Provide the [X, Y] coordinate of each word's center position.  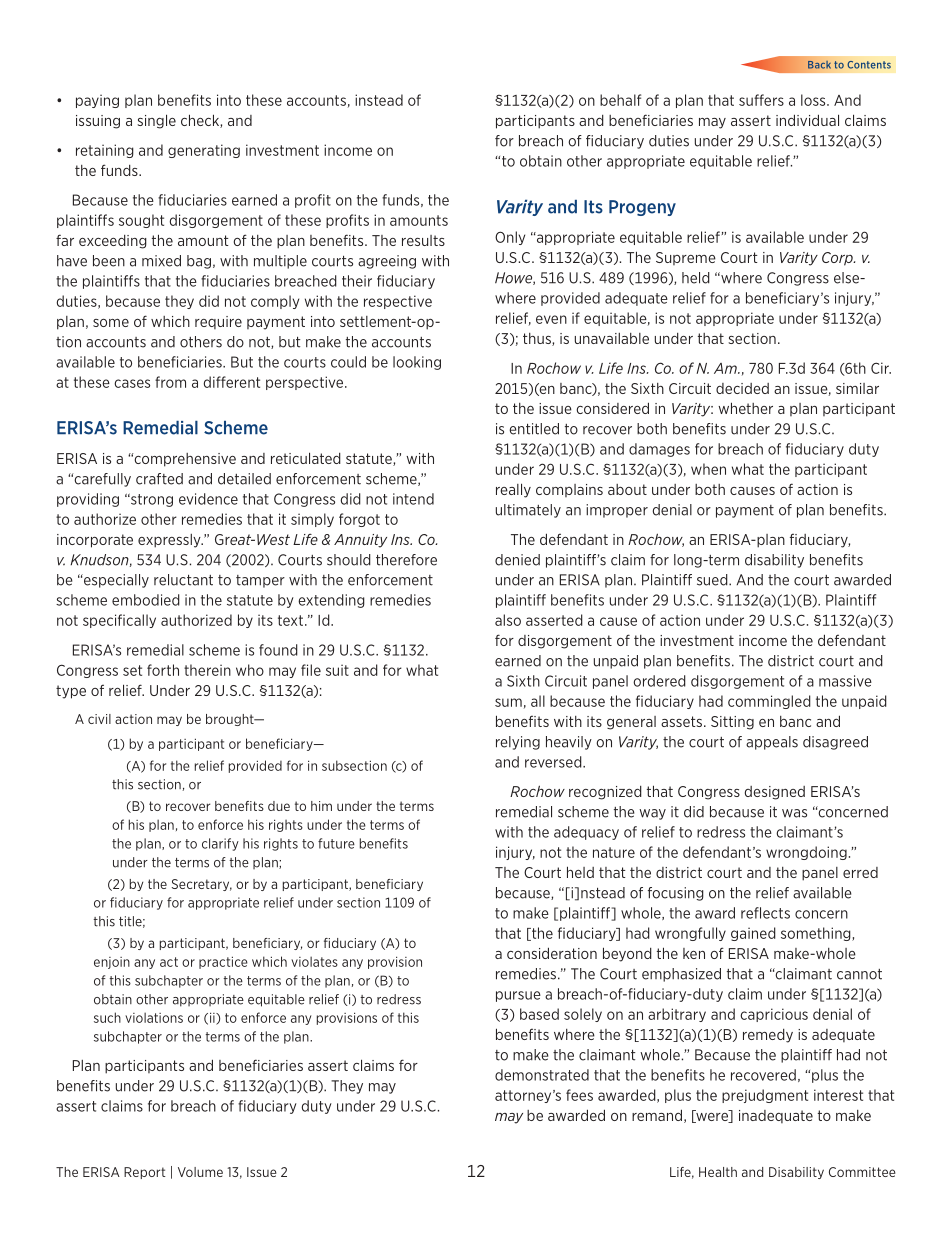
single [156, 121]
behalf [620, 100]
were [712, 1116]
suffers [761, 100]
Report [145, 1173]
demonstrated [542, 1075]
